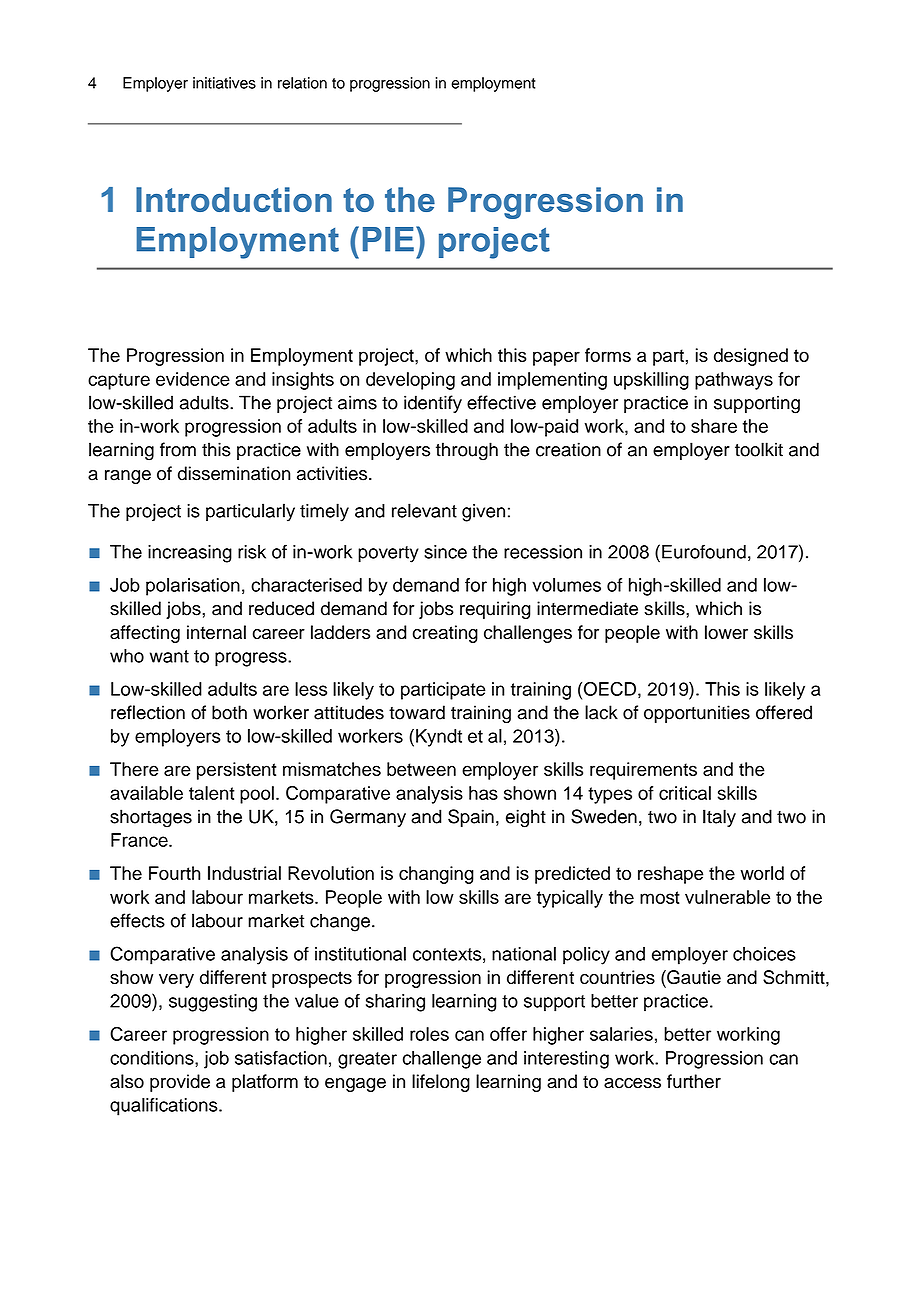 The height and width of the screenshot is (1308, 924). What do you see at coordinates (651, 381) in the screenshot?
I see `upskilling` at bounding box center [651, 381].
